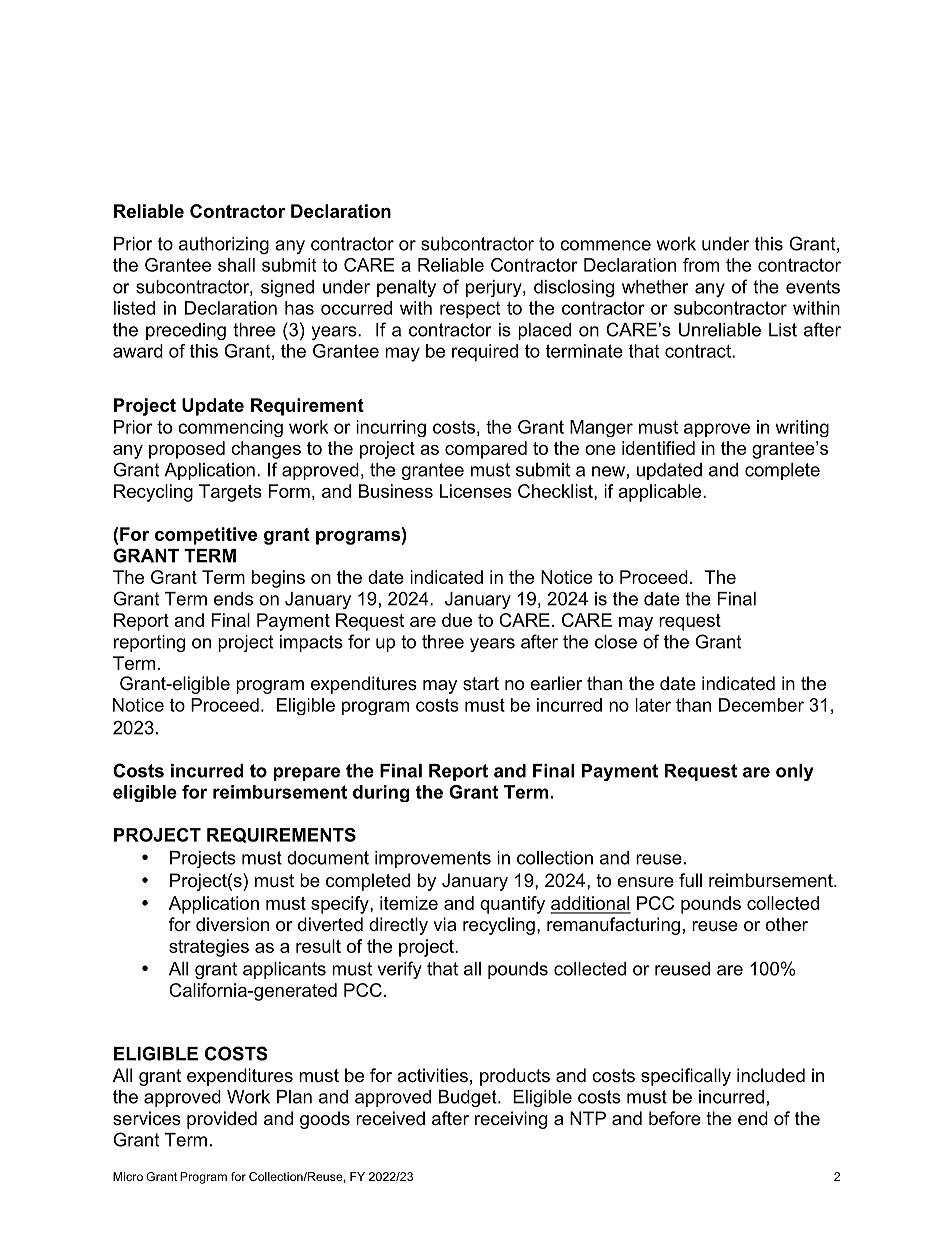 The height and width of the page is (1233, 952). What do you see at coordinates (306, 774) in the page?
I see `prepare` at bounding box center [306, 774].
